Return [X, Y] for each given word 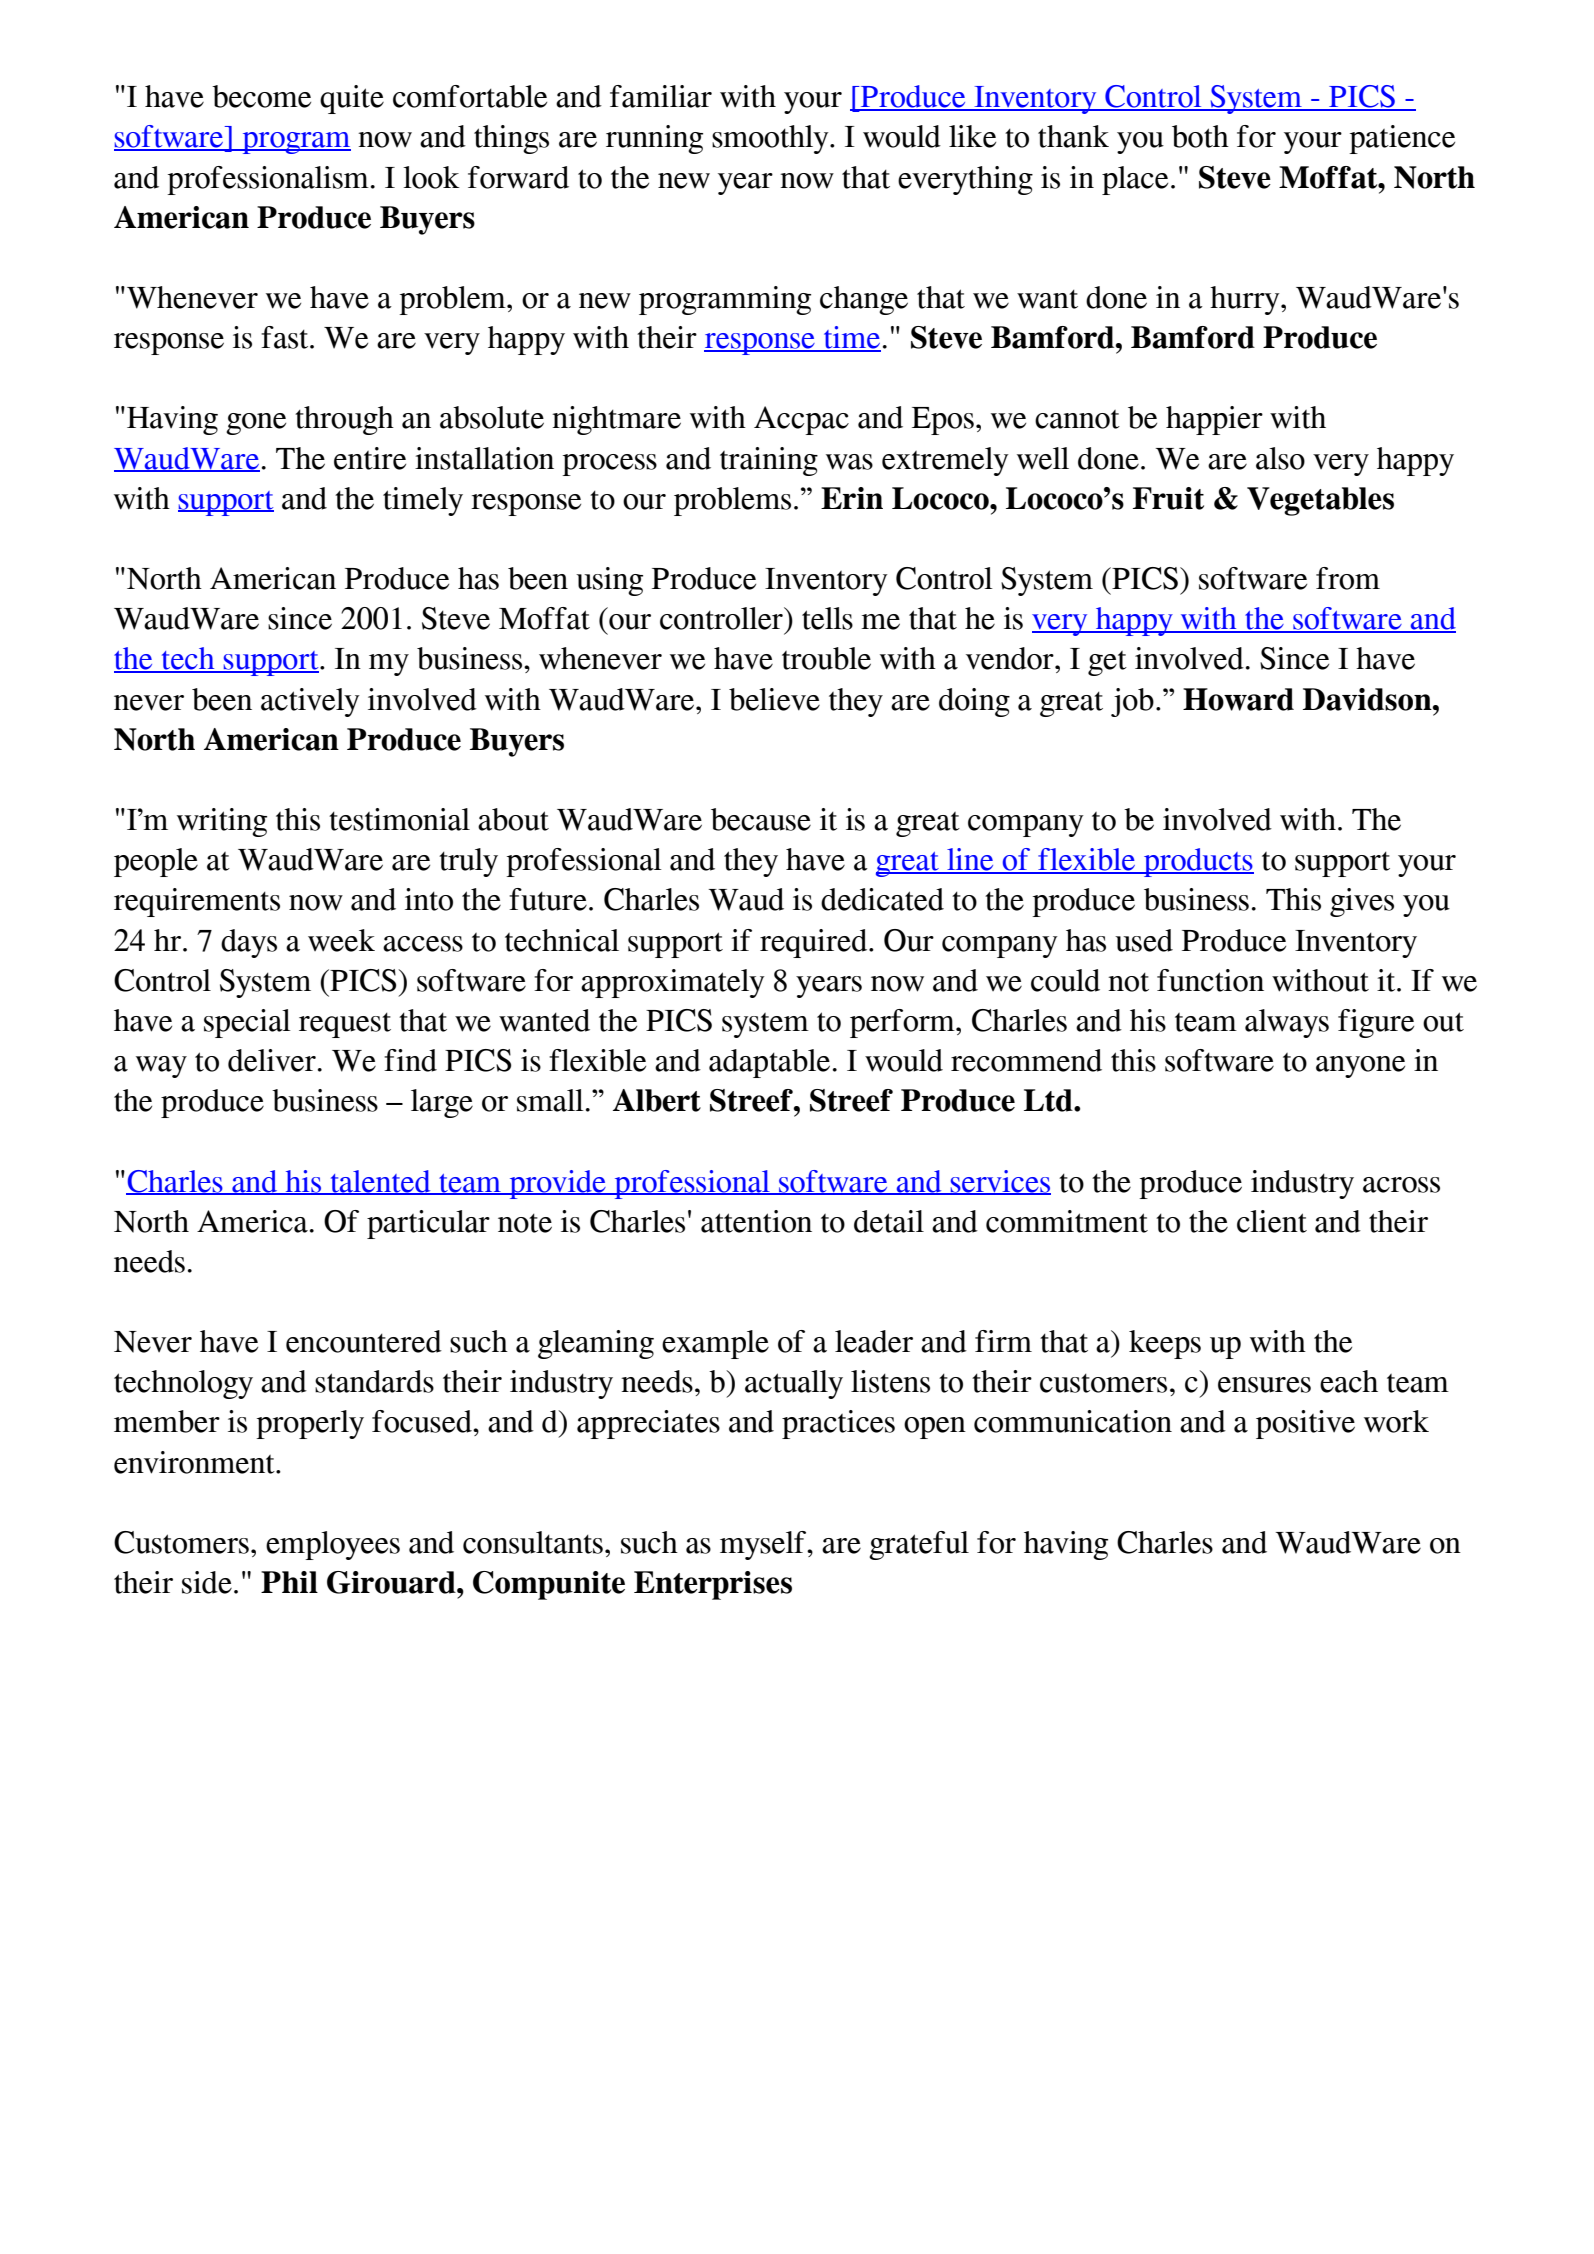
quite [352, 99]
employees [333, 1545]
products [1198, 862]
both [1200, 136]
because [761, 819]
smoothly [771, 139]
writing [222, 822]
